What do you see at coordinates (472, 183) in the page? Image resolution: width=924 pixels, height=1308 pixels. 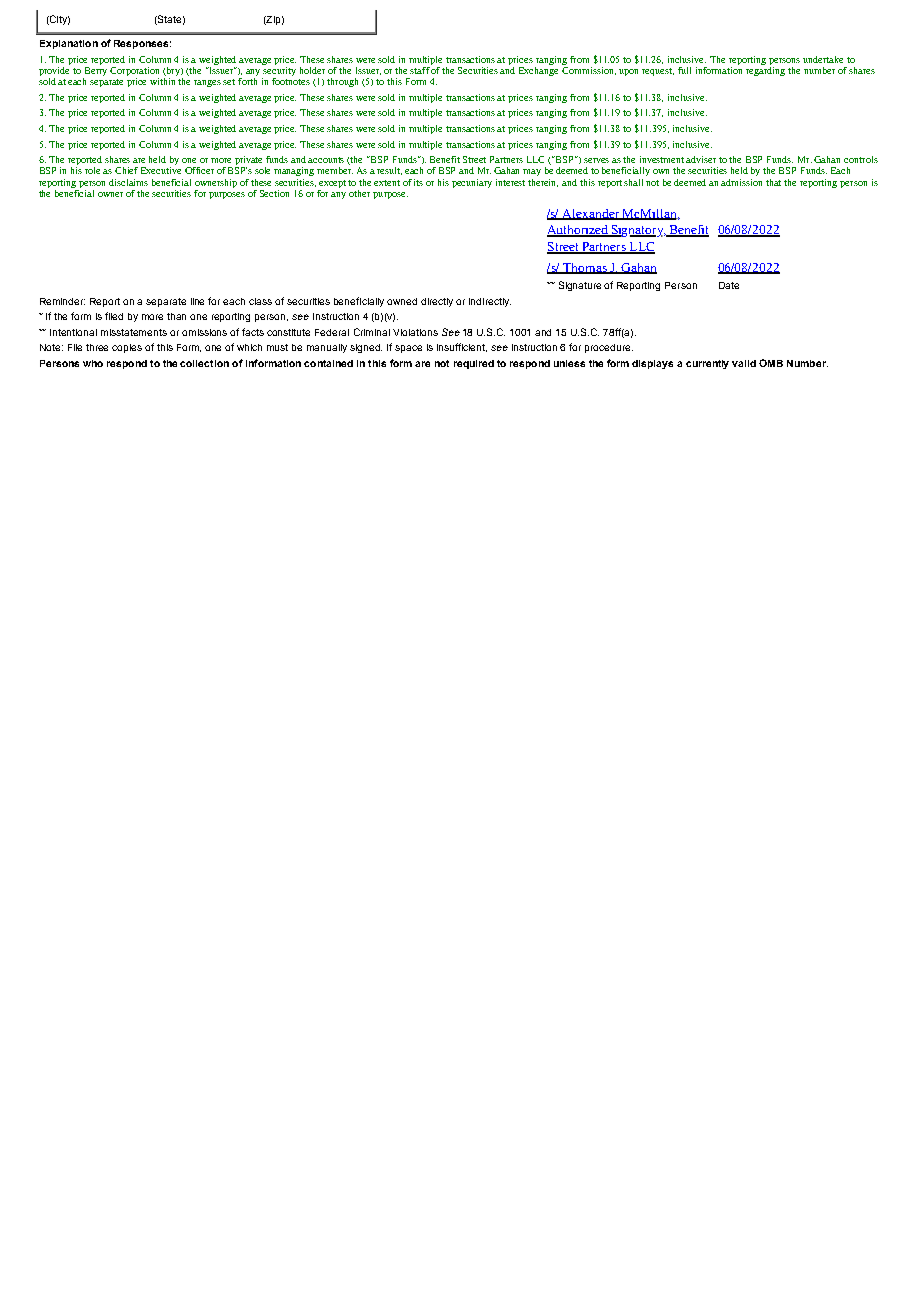 I see `pecuniary` at bounding box center [472, 183].
